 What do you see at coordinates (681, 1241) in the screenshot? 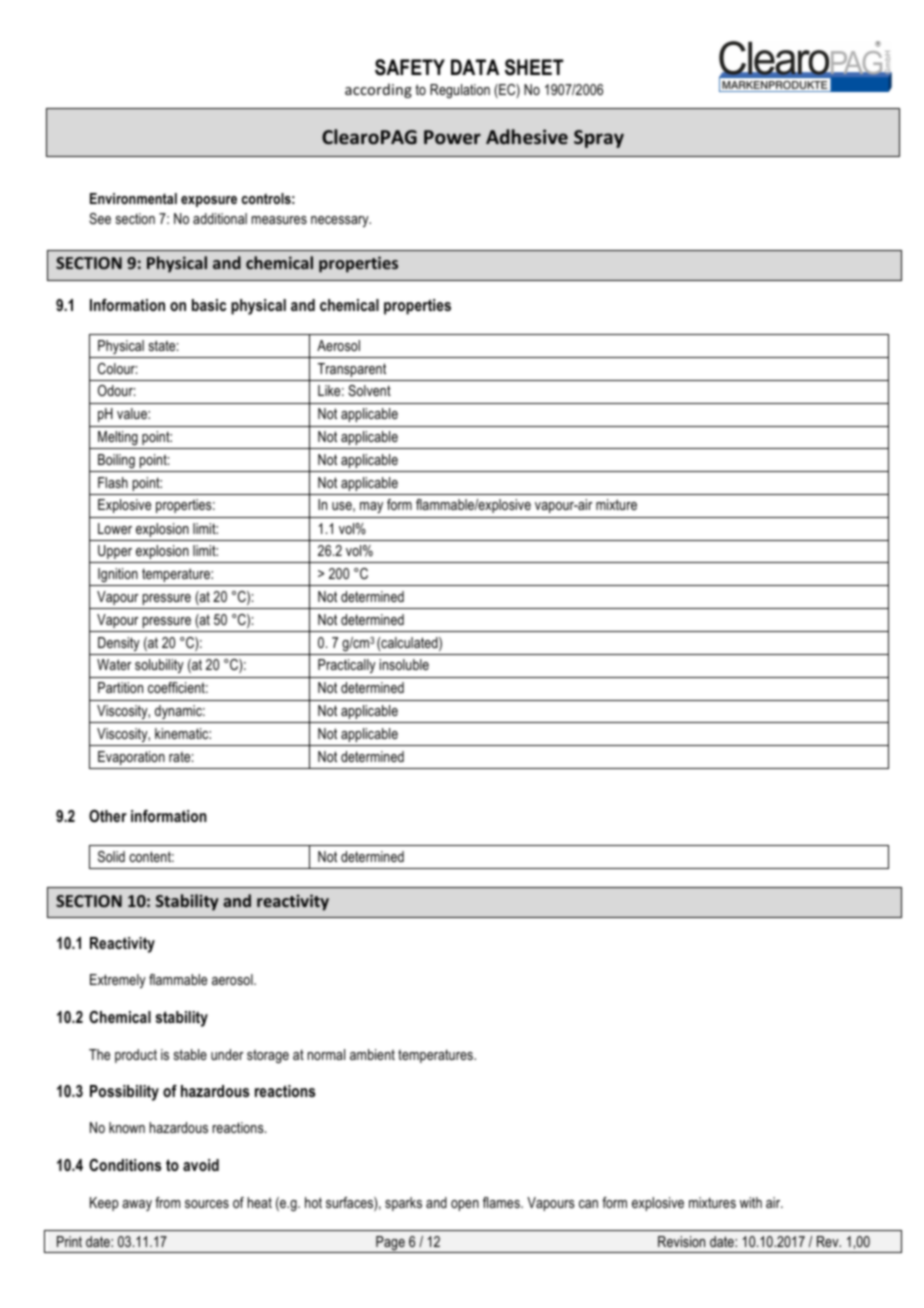
I see `Revision` at bounding box center [681, 1241].
